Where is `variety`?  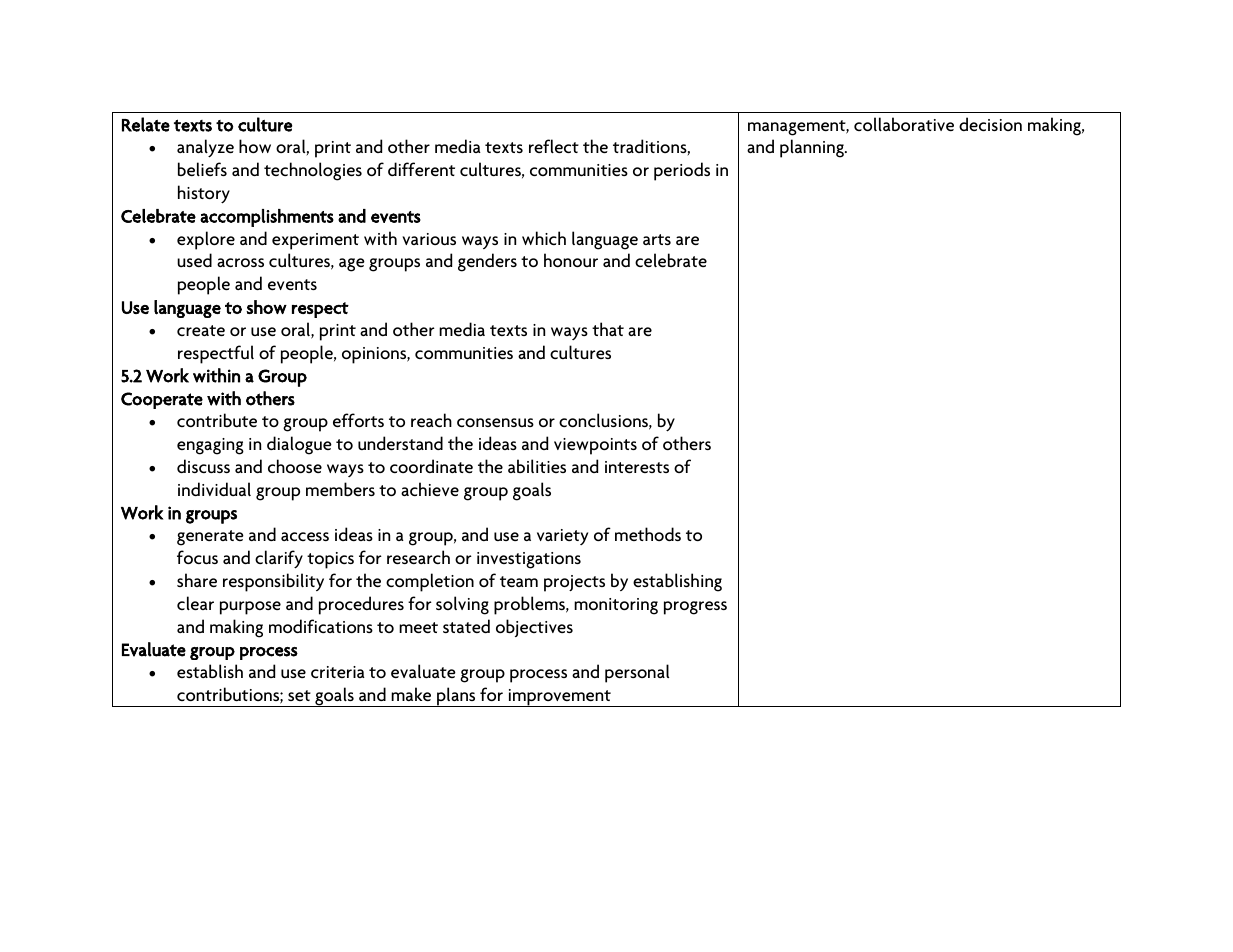 variety is located at coordinates (562, 537).
